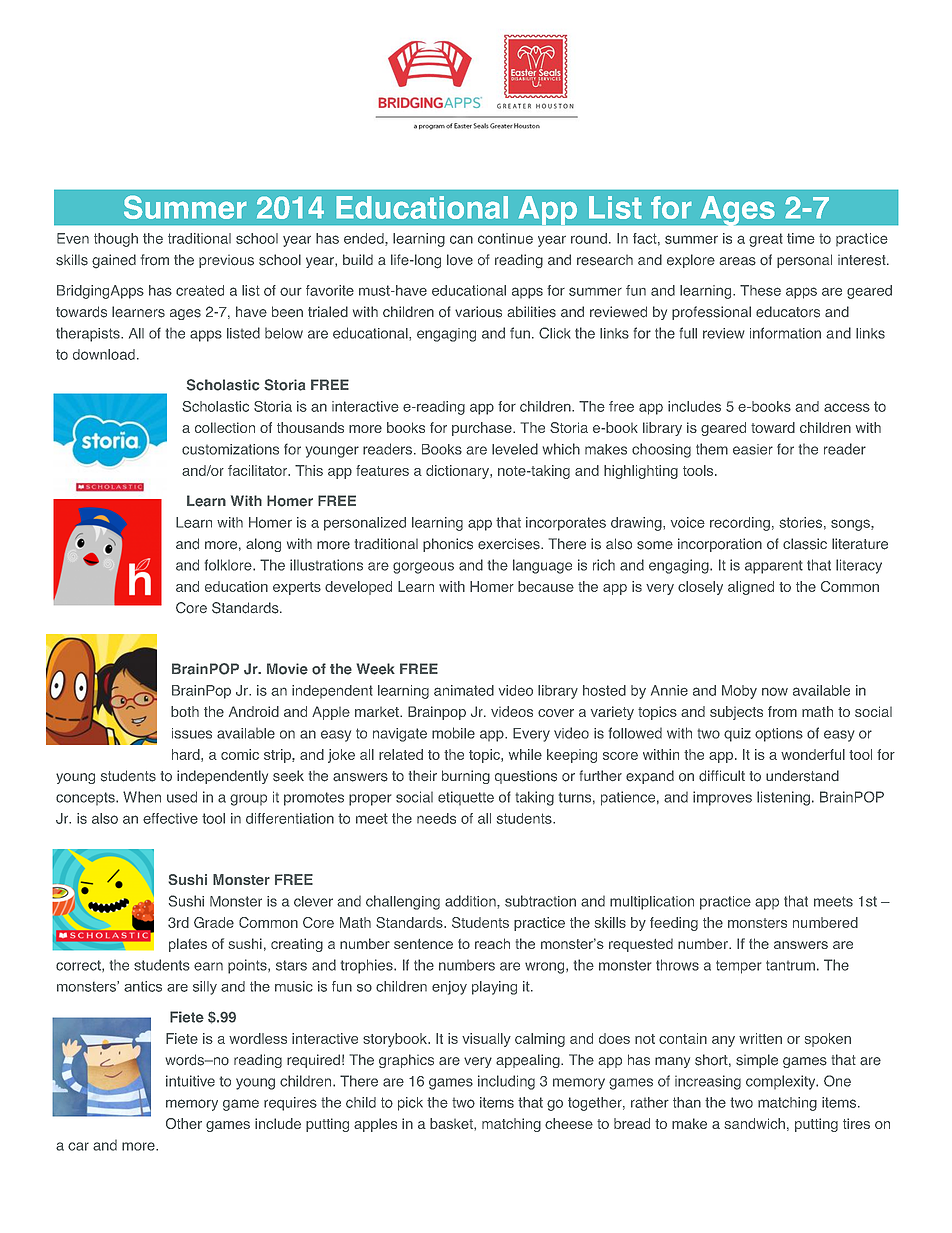  Describe the element at coordinates (460, 260) in the image. I see `love` at that location.
